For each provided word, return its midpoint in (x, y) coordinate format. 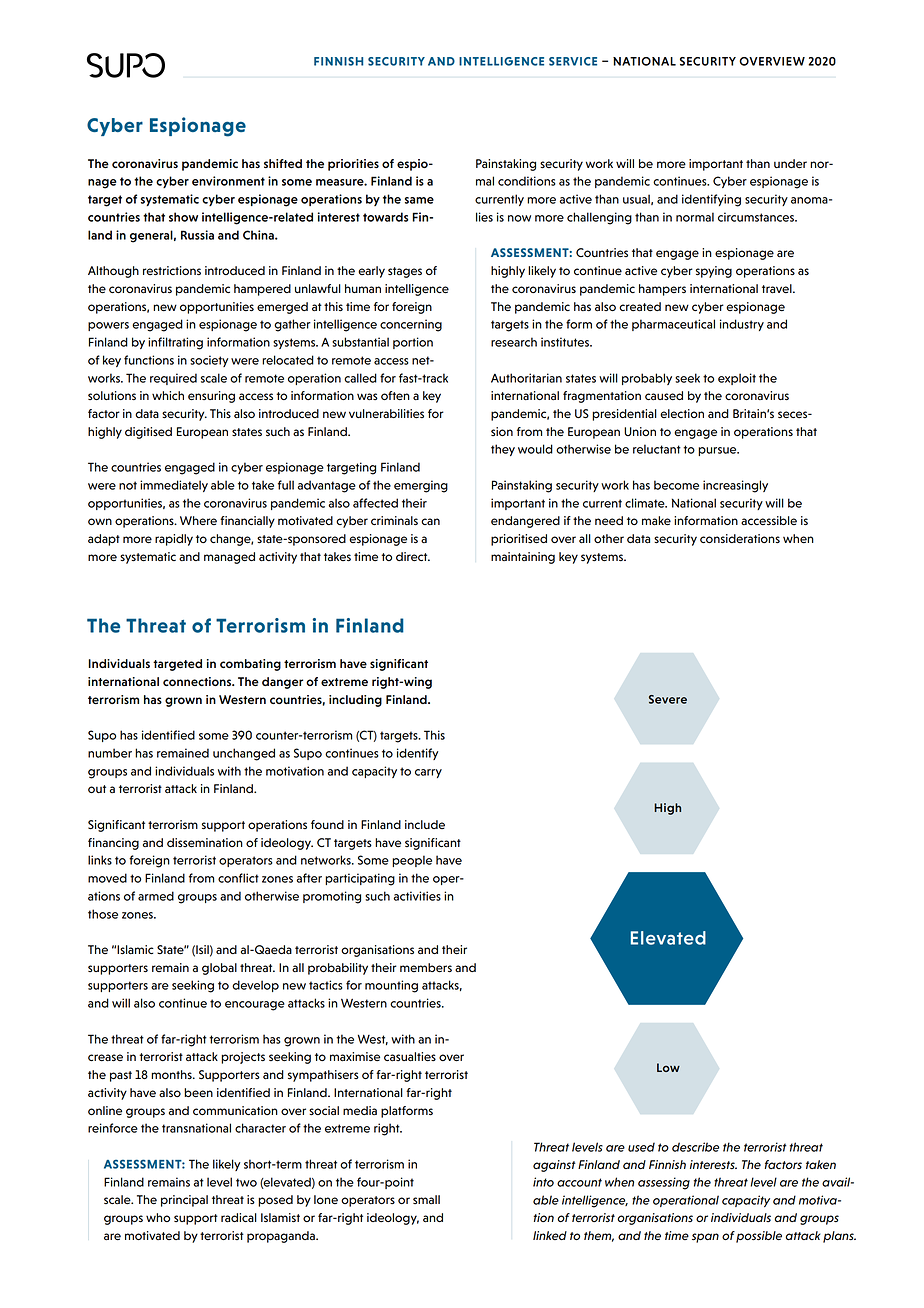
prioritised (519, 540)
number (110, 753)
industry (742, 325)
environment (228, 181)
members (426, 968)
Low (668, 1067)
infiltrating (175, 343)
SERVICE (573, 61)
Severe (668, 699)
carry (428, 773)
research (514, 342)
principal (184, 1201)
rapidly (174, 540)
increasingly (735, 486)
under (790, 163)
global (219, 969)
